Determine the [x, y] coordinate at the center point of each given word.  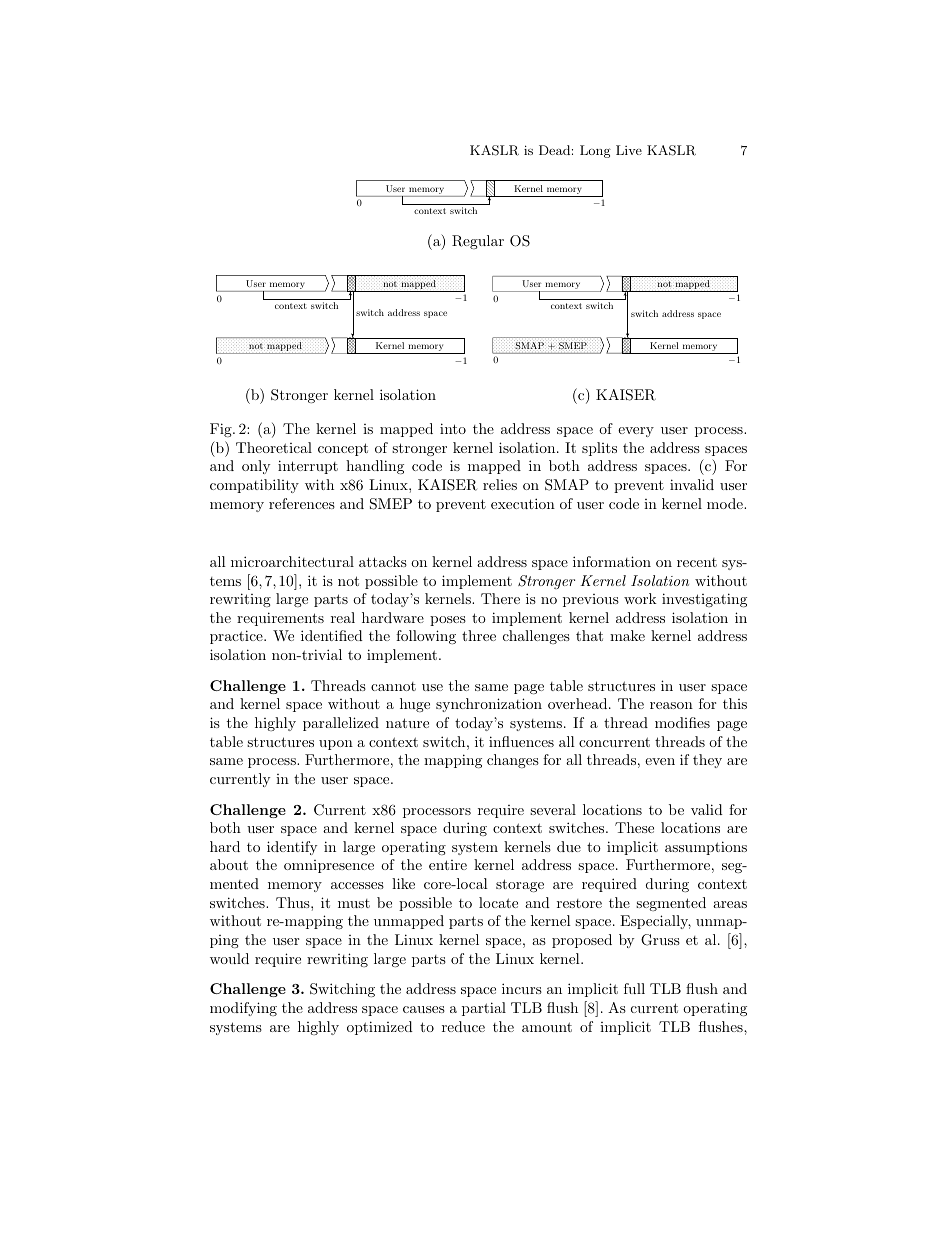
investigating [704, 600]
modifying [243, 1009]
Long [595, 151]
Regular [478, 242]
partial [484, 1009]
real [343, 617]
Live [629, 150]
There [500, 598]
